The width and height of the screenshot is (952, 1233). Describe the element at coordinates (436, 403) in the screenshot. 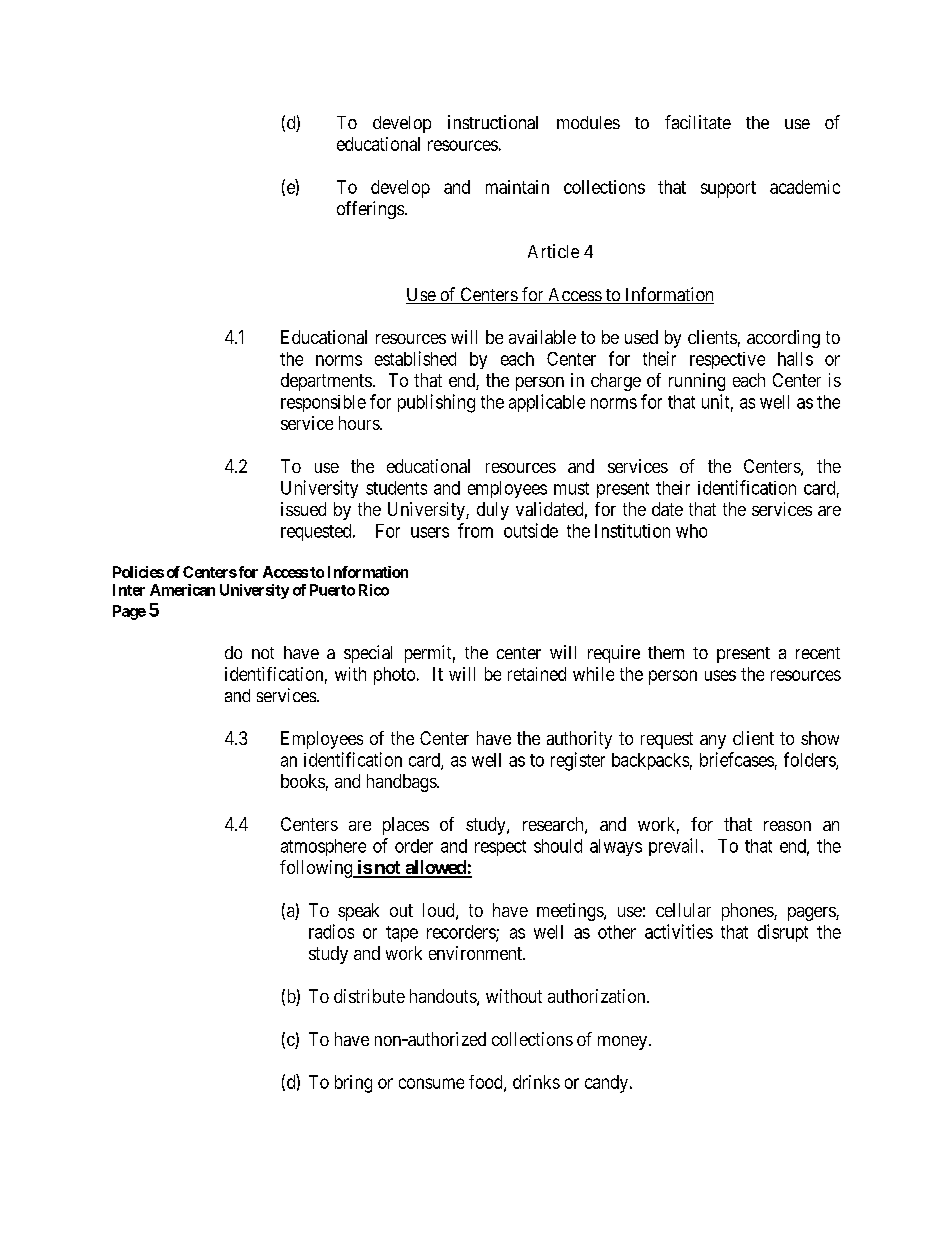

I see `publishing` at that location.
